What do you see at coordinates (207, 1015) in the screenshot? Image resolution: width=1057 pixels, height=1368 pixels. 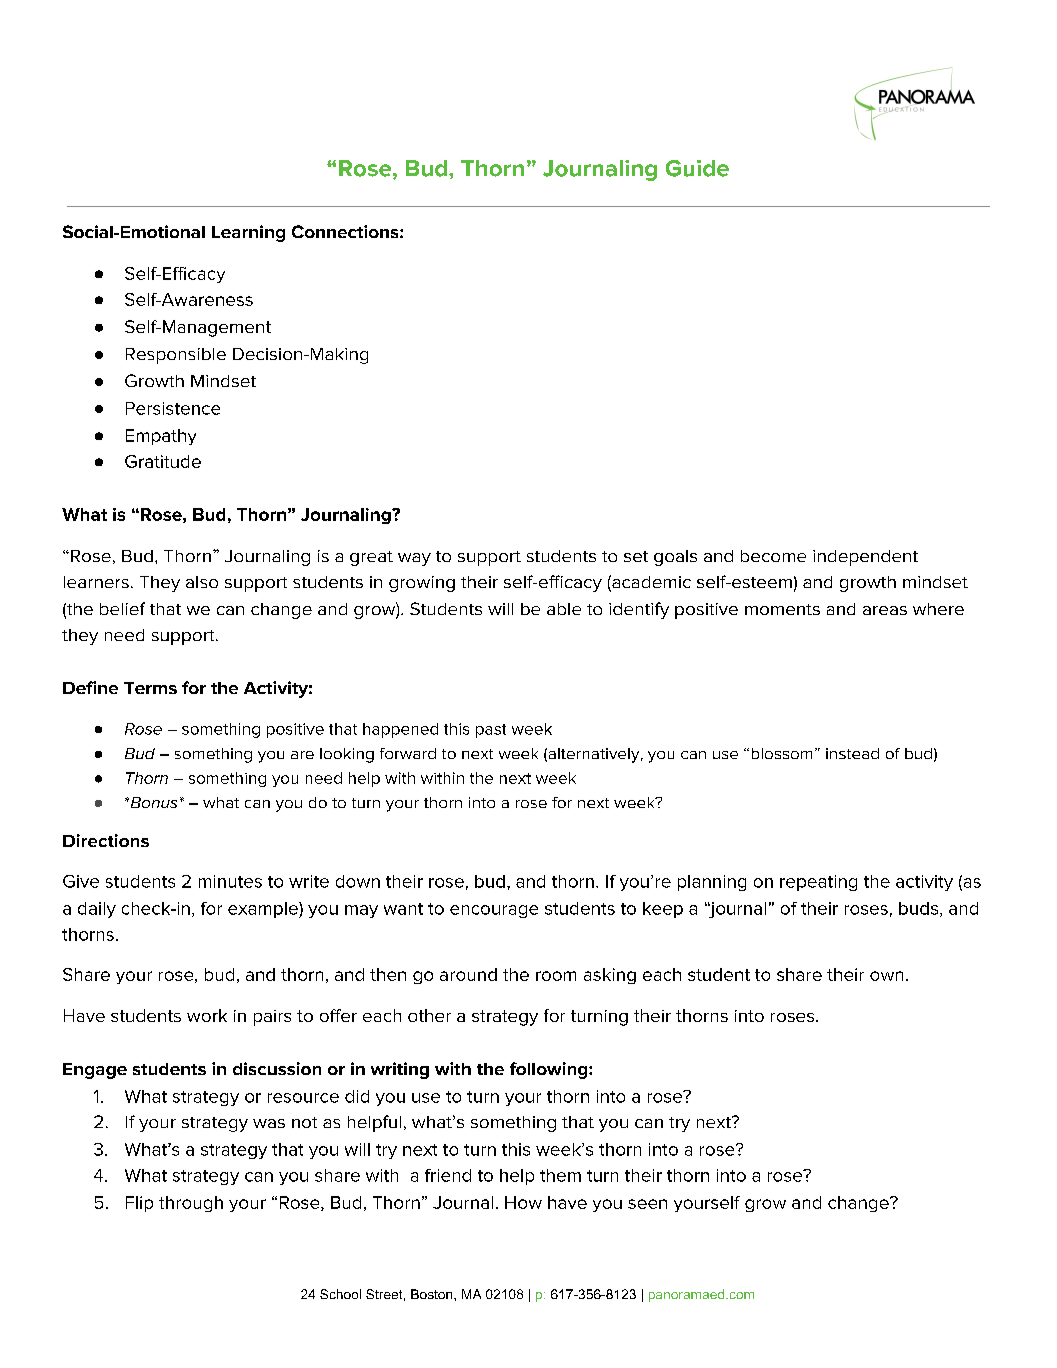 I see `work` at bounding box center [207, 1015].
